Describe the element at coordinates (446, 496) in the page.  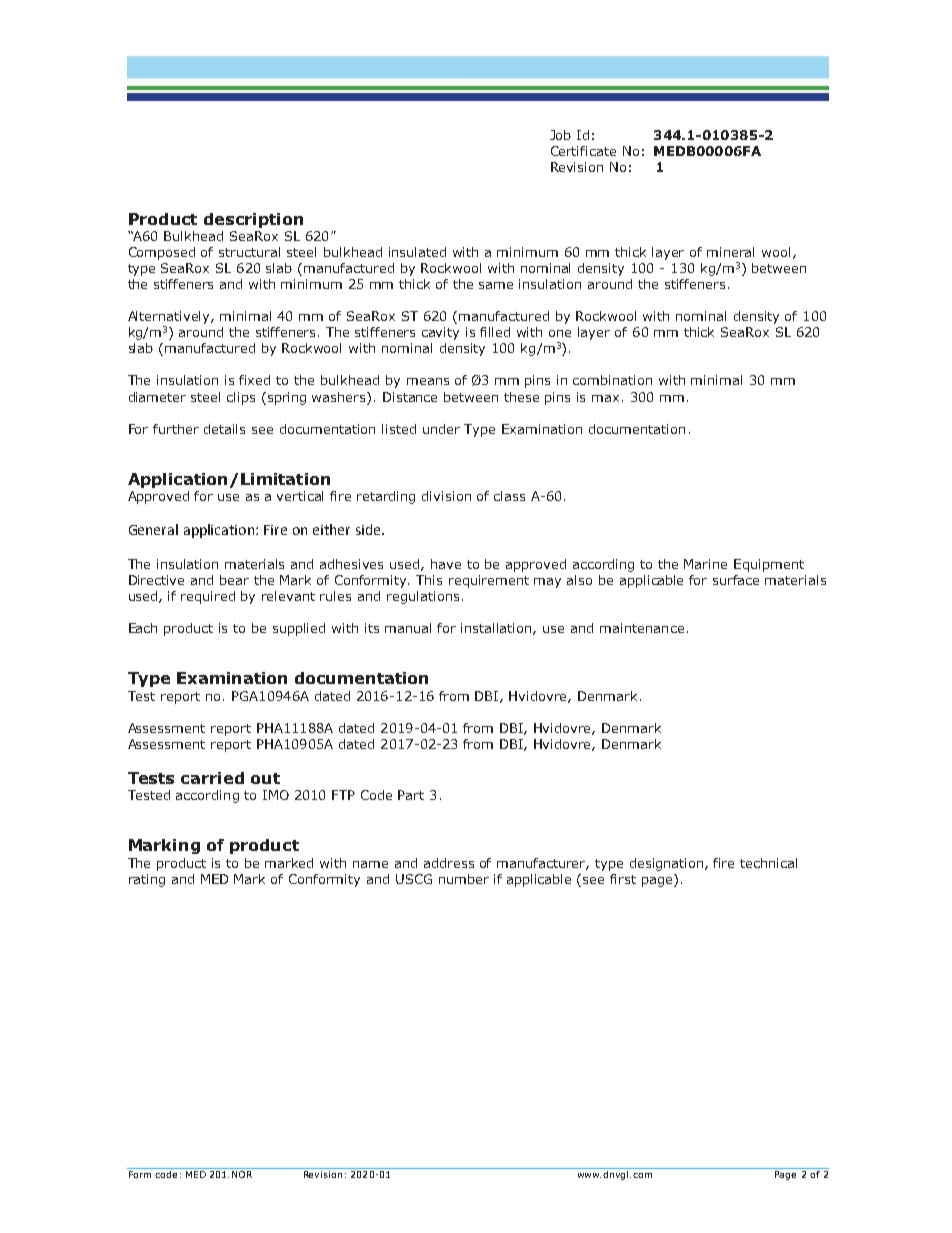
I see `division` at that location.
